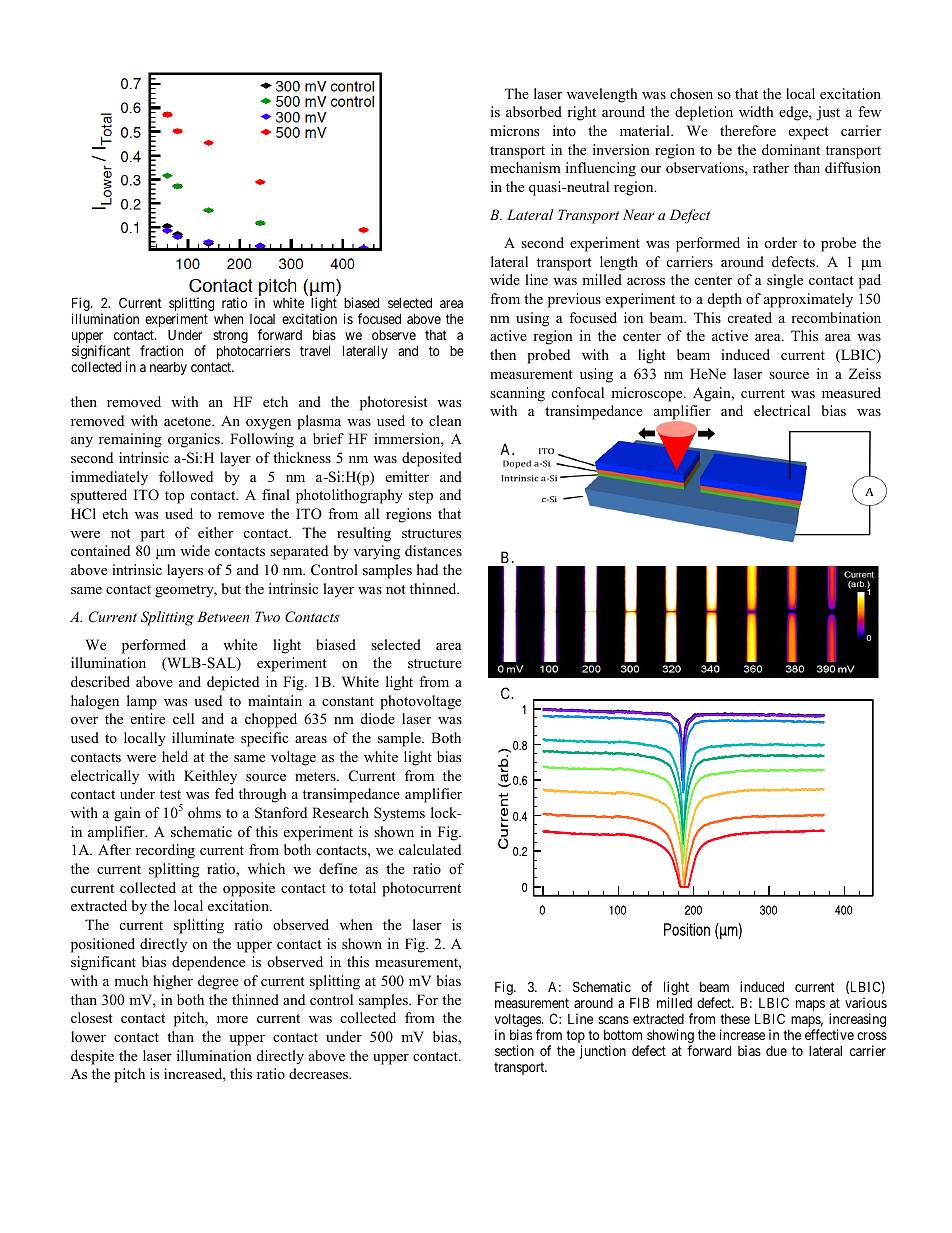 This screenshot has width=952, height=1233. What do you see at coordinates (517, 394) in the screenshot?
I see `scanning` at bounding box center [517, 394].
